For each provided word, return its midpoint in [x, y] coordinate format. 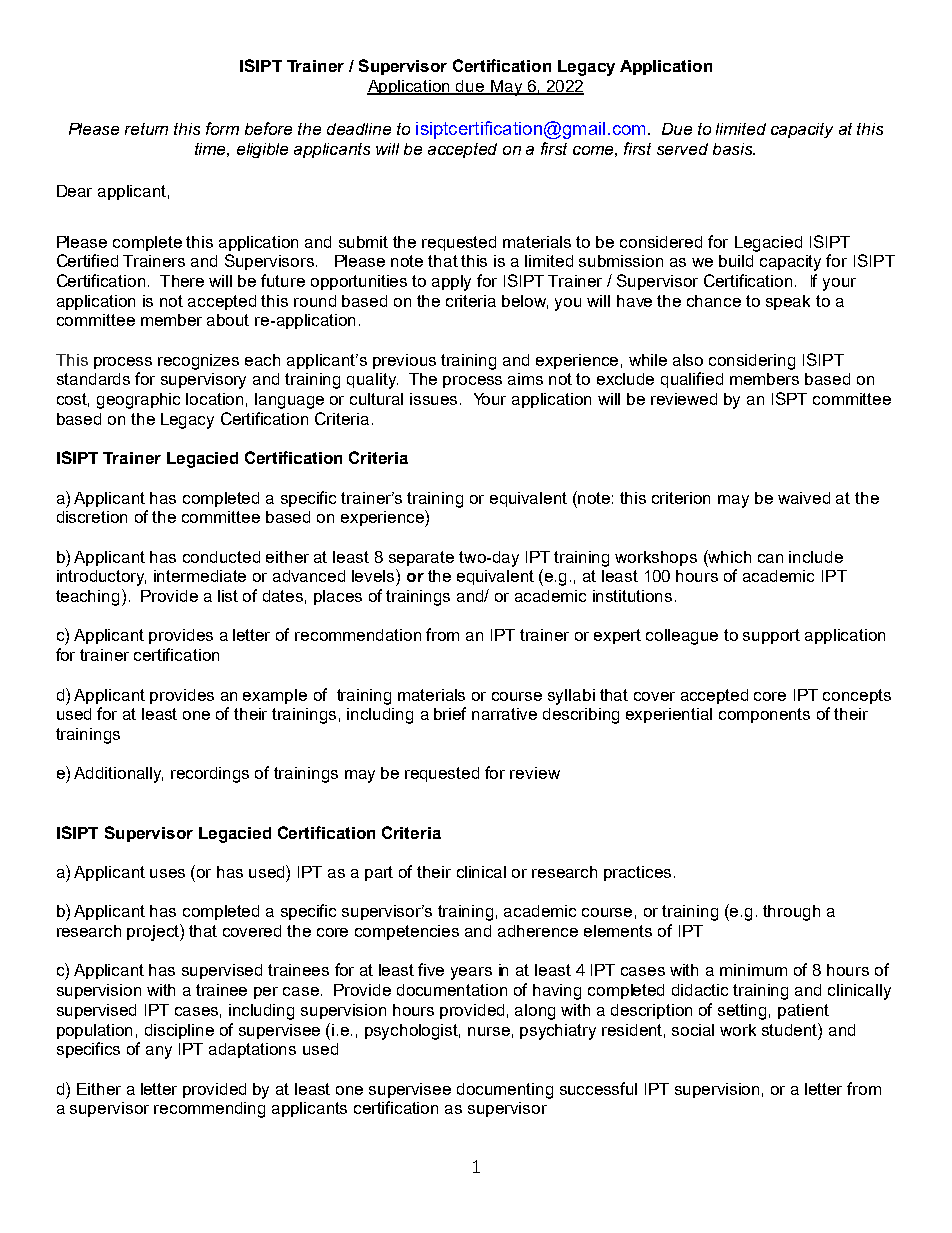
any [159, 1052]
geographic [138, 401]
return [146, 129]
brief [450, 713]
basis [734, 149]
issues [433, 399]
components [764, 715]
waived [804, 498]
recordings [210, 775]
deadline [359, 129]
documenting [505, 1091]
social [693, 1030]
